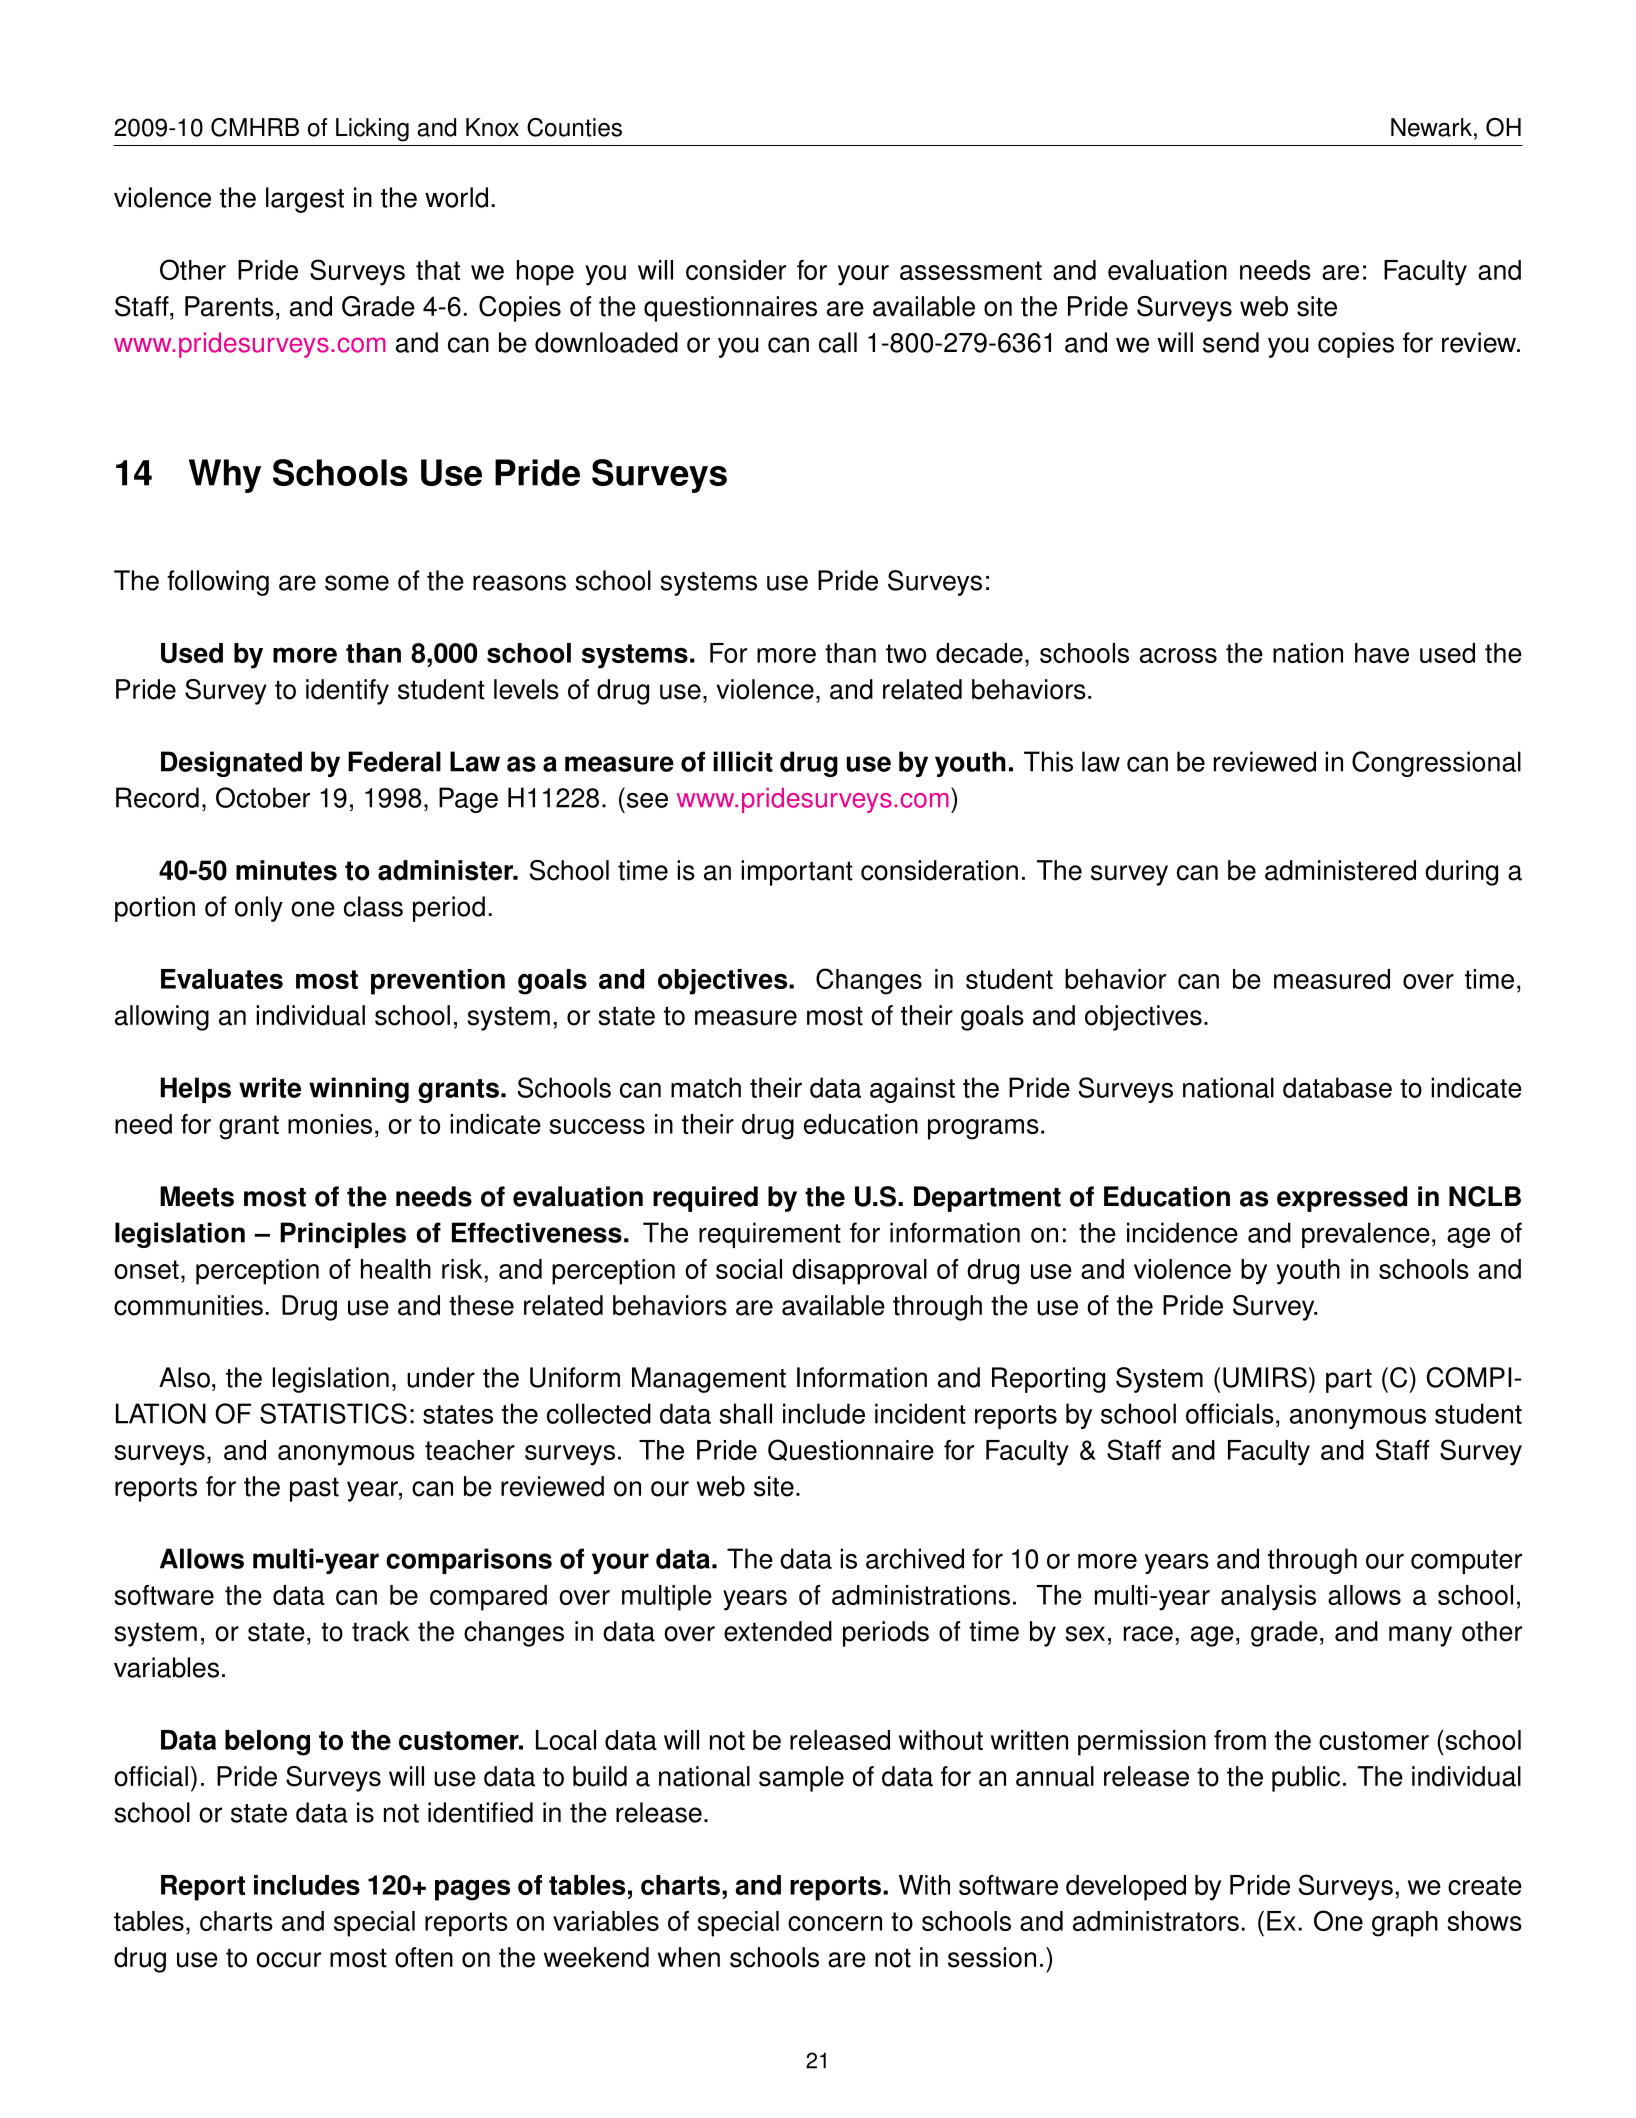 This page has width=1636, height=2118. I want to click on Newark, so click(1431, 127).
